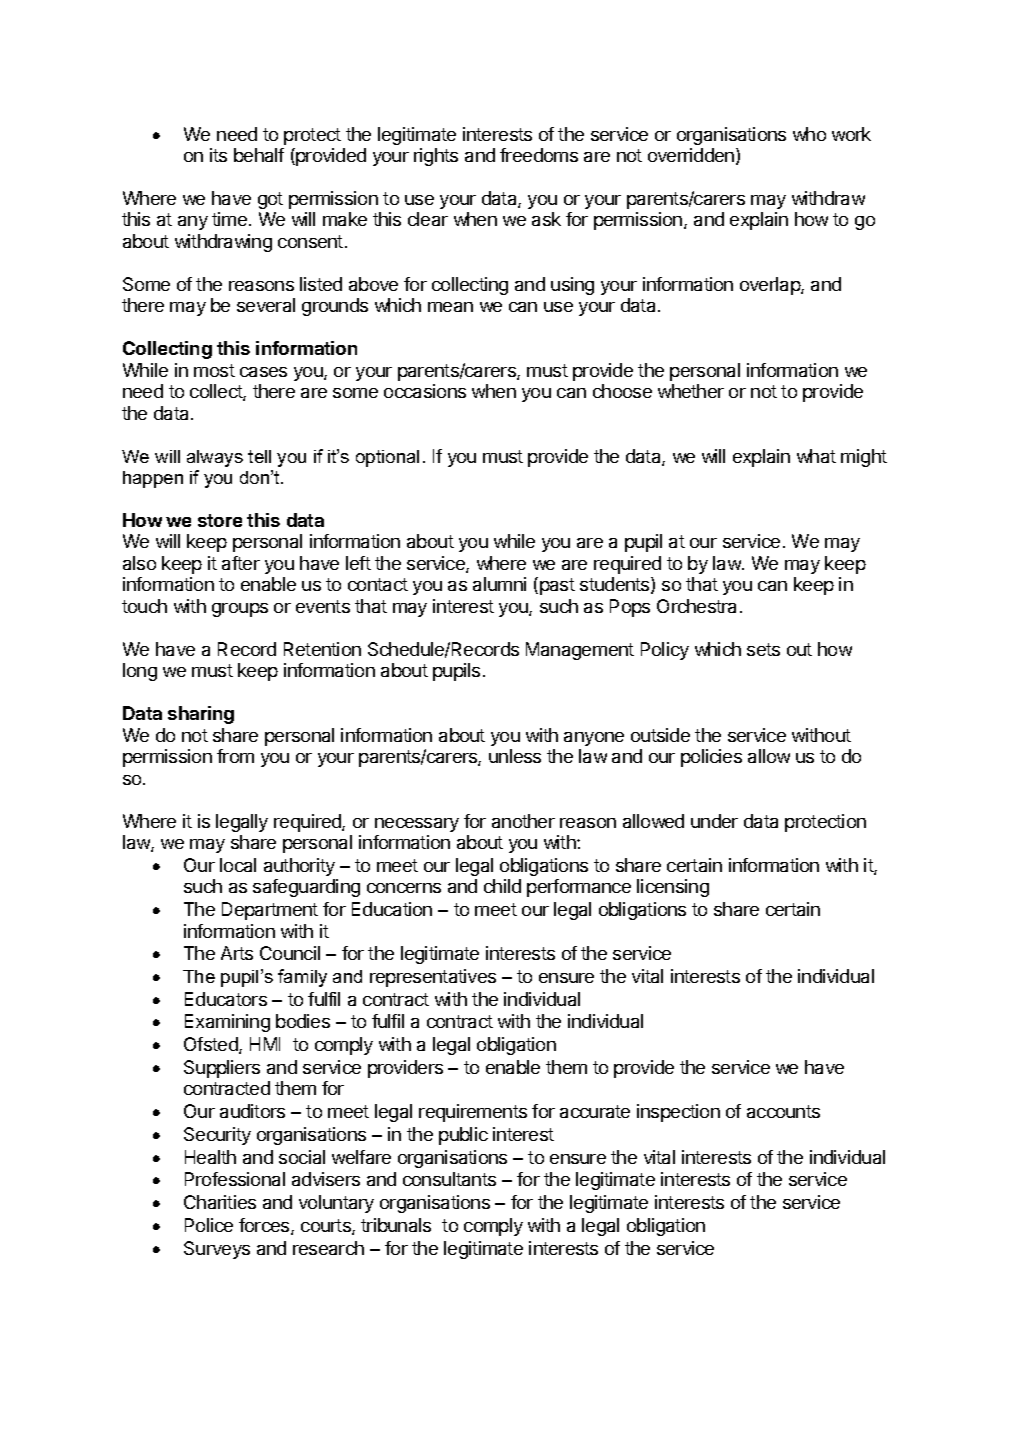 Image resolution: width=1010 pixels, height=1429 pixels. I want to click on sharing, so click(201, 715).
